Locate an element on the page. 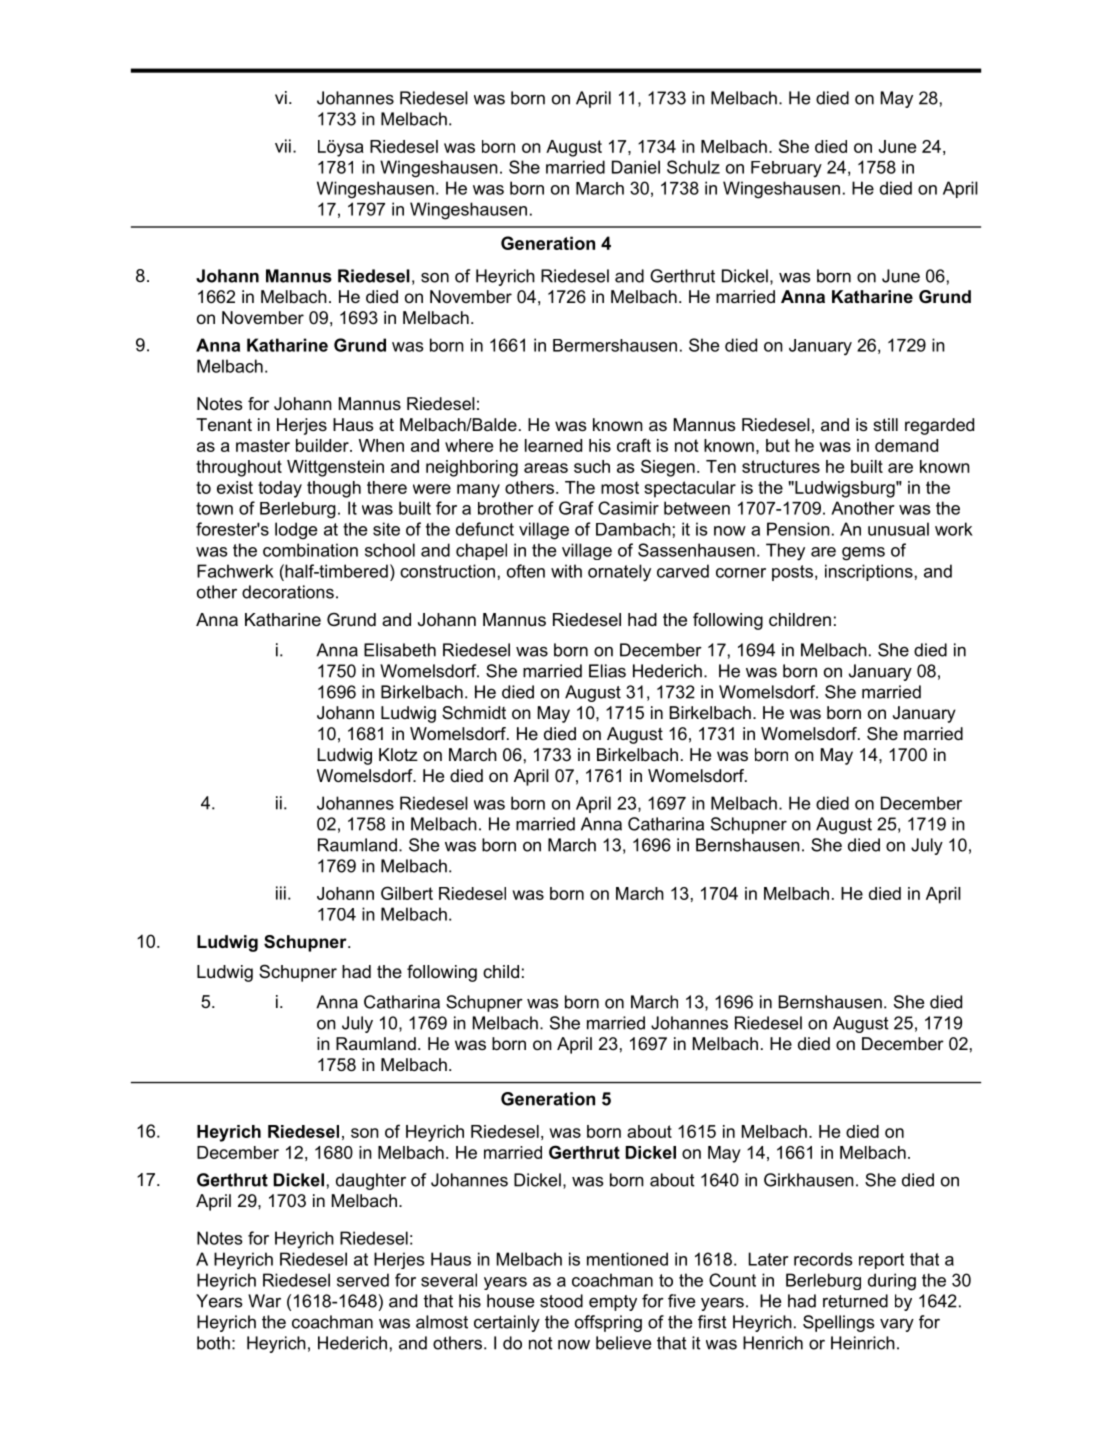 Image resolution: width=1112 pixels, height=1439 pixels. War is located at coordinates (264, 1301).
